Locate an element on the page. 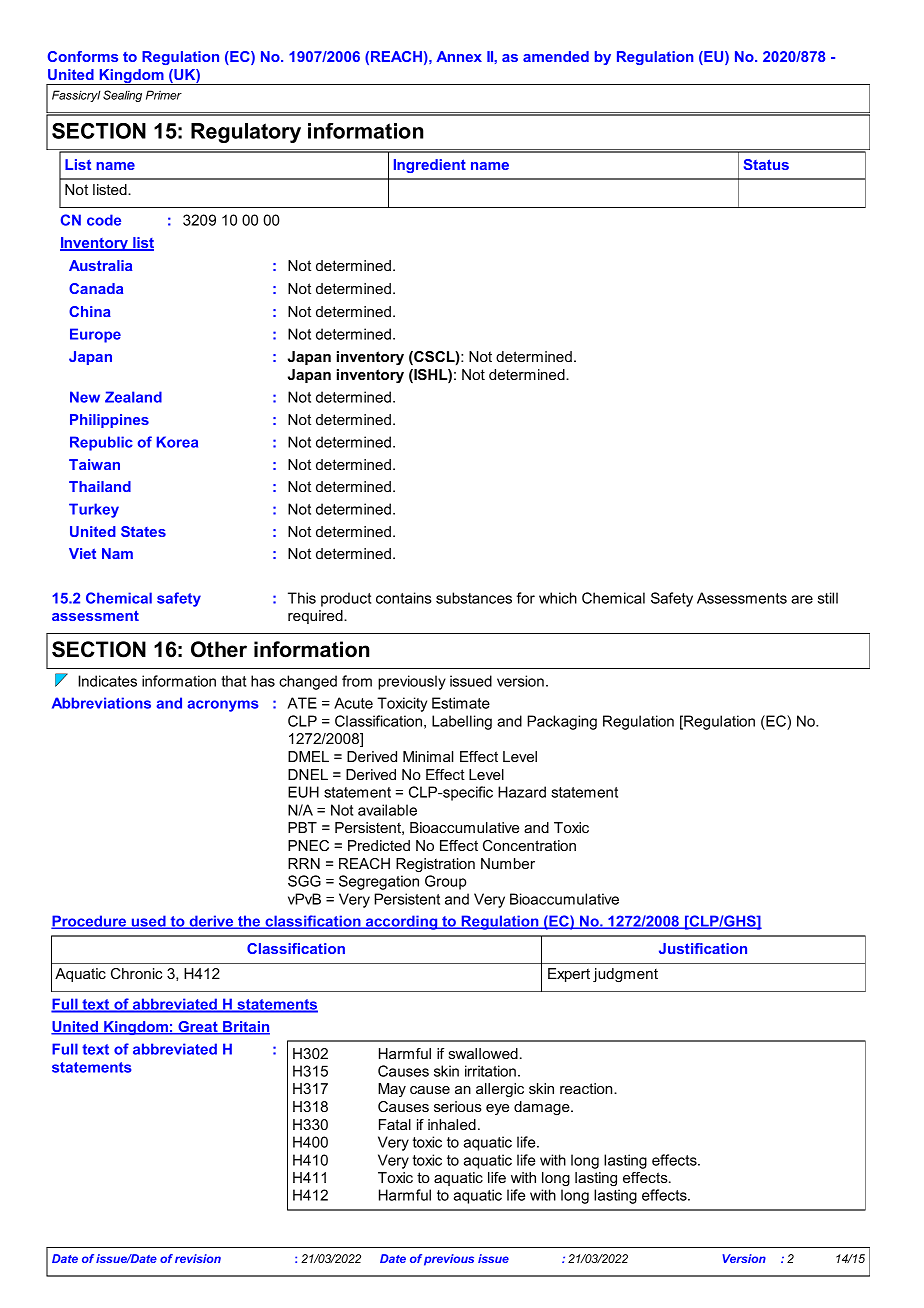 This document has width=924, height=1308. Registration is located at coordinates (435, 865).
